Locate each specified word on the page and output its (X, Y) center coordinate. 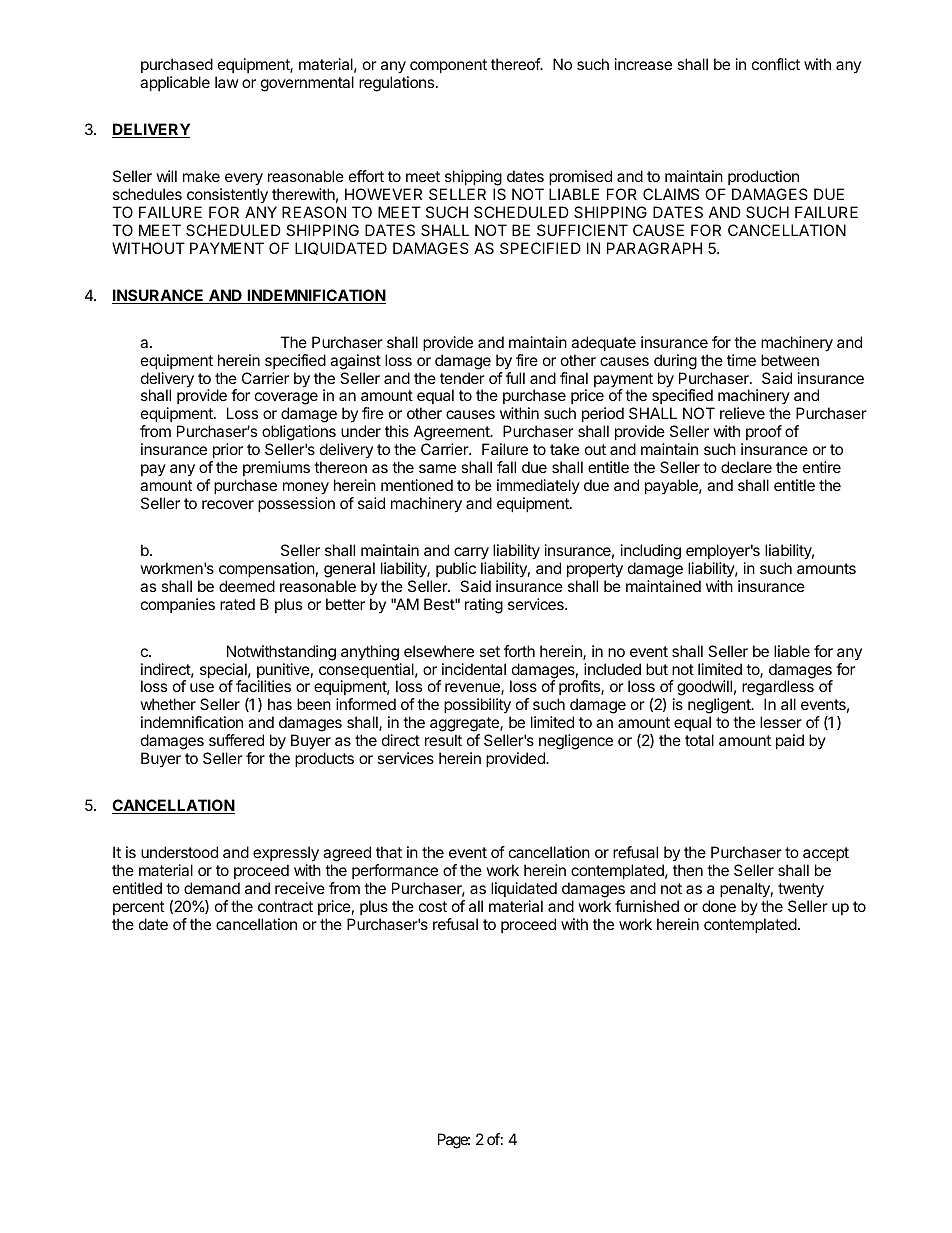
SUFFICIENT (582, 230)
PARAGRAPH (654, 248)
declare (746, 467)
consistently (227, 196)
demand (212, 888)
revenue (473, 689)
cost (433, 906)
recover (228, 504)
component (448, 66)
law (227, 82)
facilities (263, 686)
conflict (776, 64)
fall (506, 467)
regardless (778, 689)
